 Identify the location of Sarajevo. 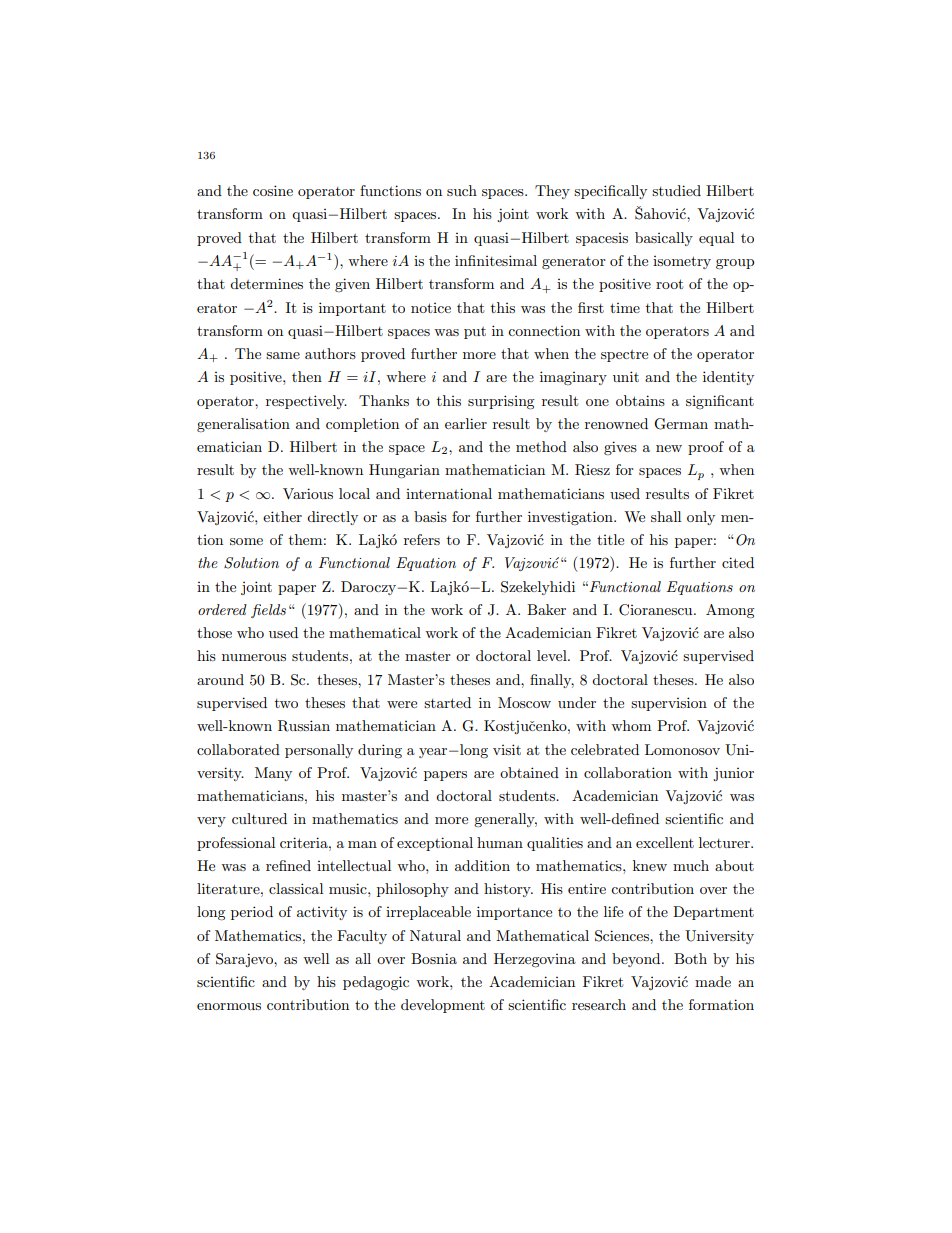
(245, 960).
